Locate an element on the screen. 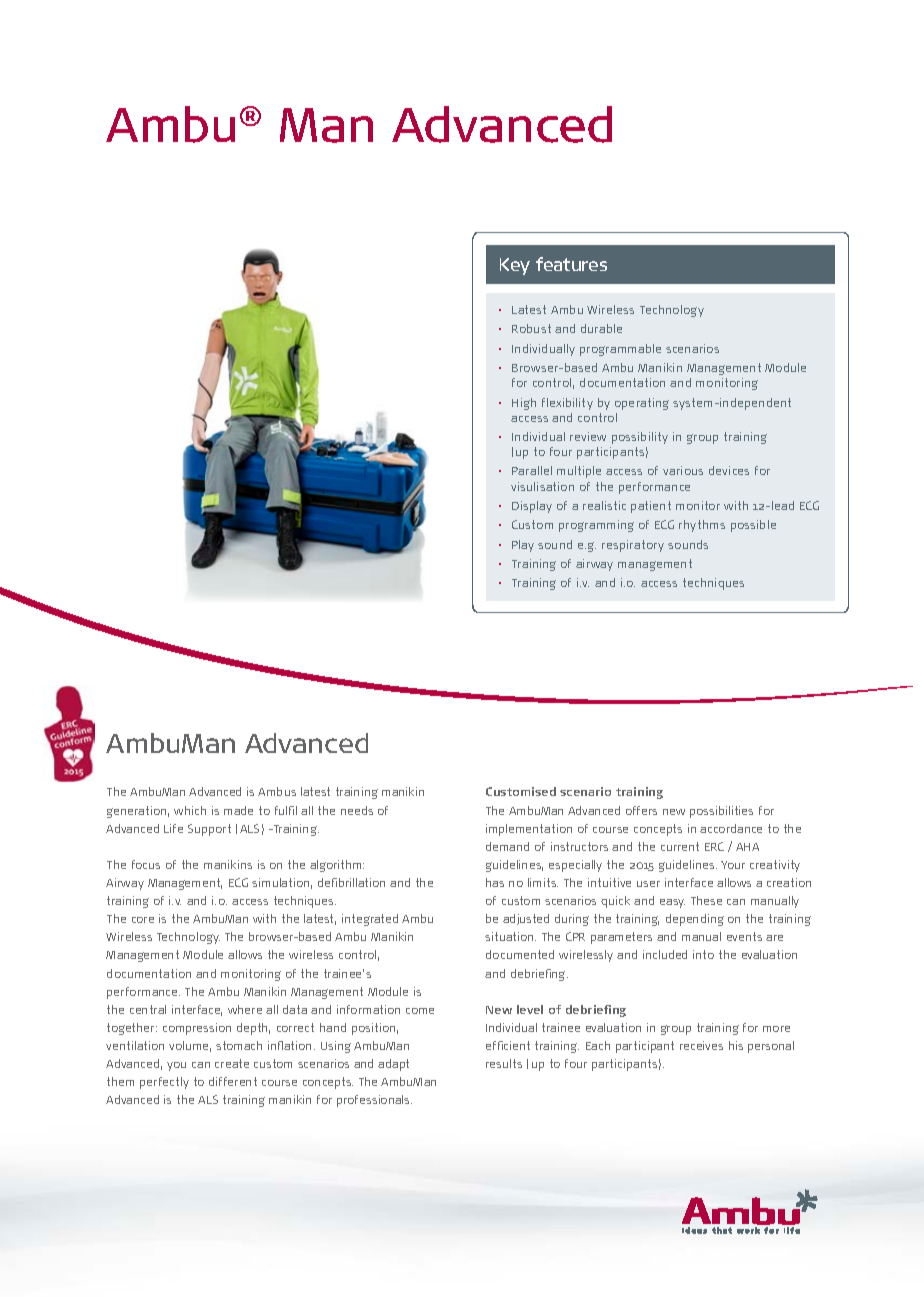 This screenshot has width=924, height=1297. Parallel is located at coordinates (532, 470).
